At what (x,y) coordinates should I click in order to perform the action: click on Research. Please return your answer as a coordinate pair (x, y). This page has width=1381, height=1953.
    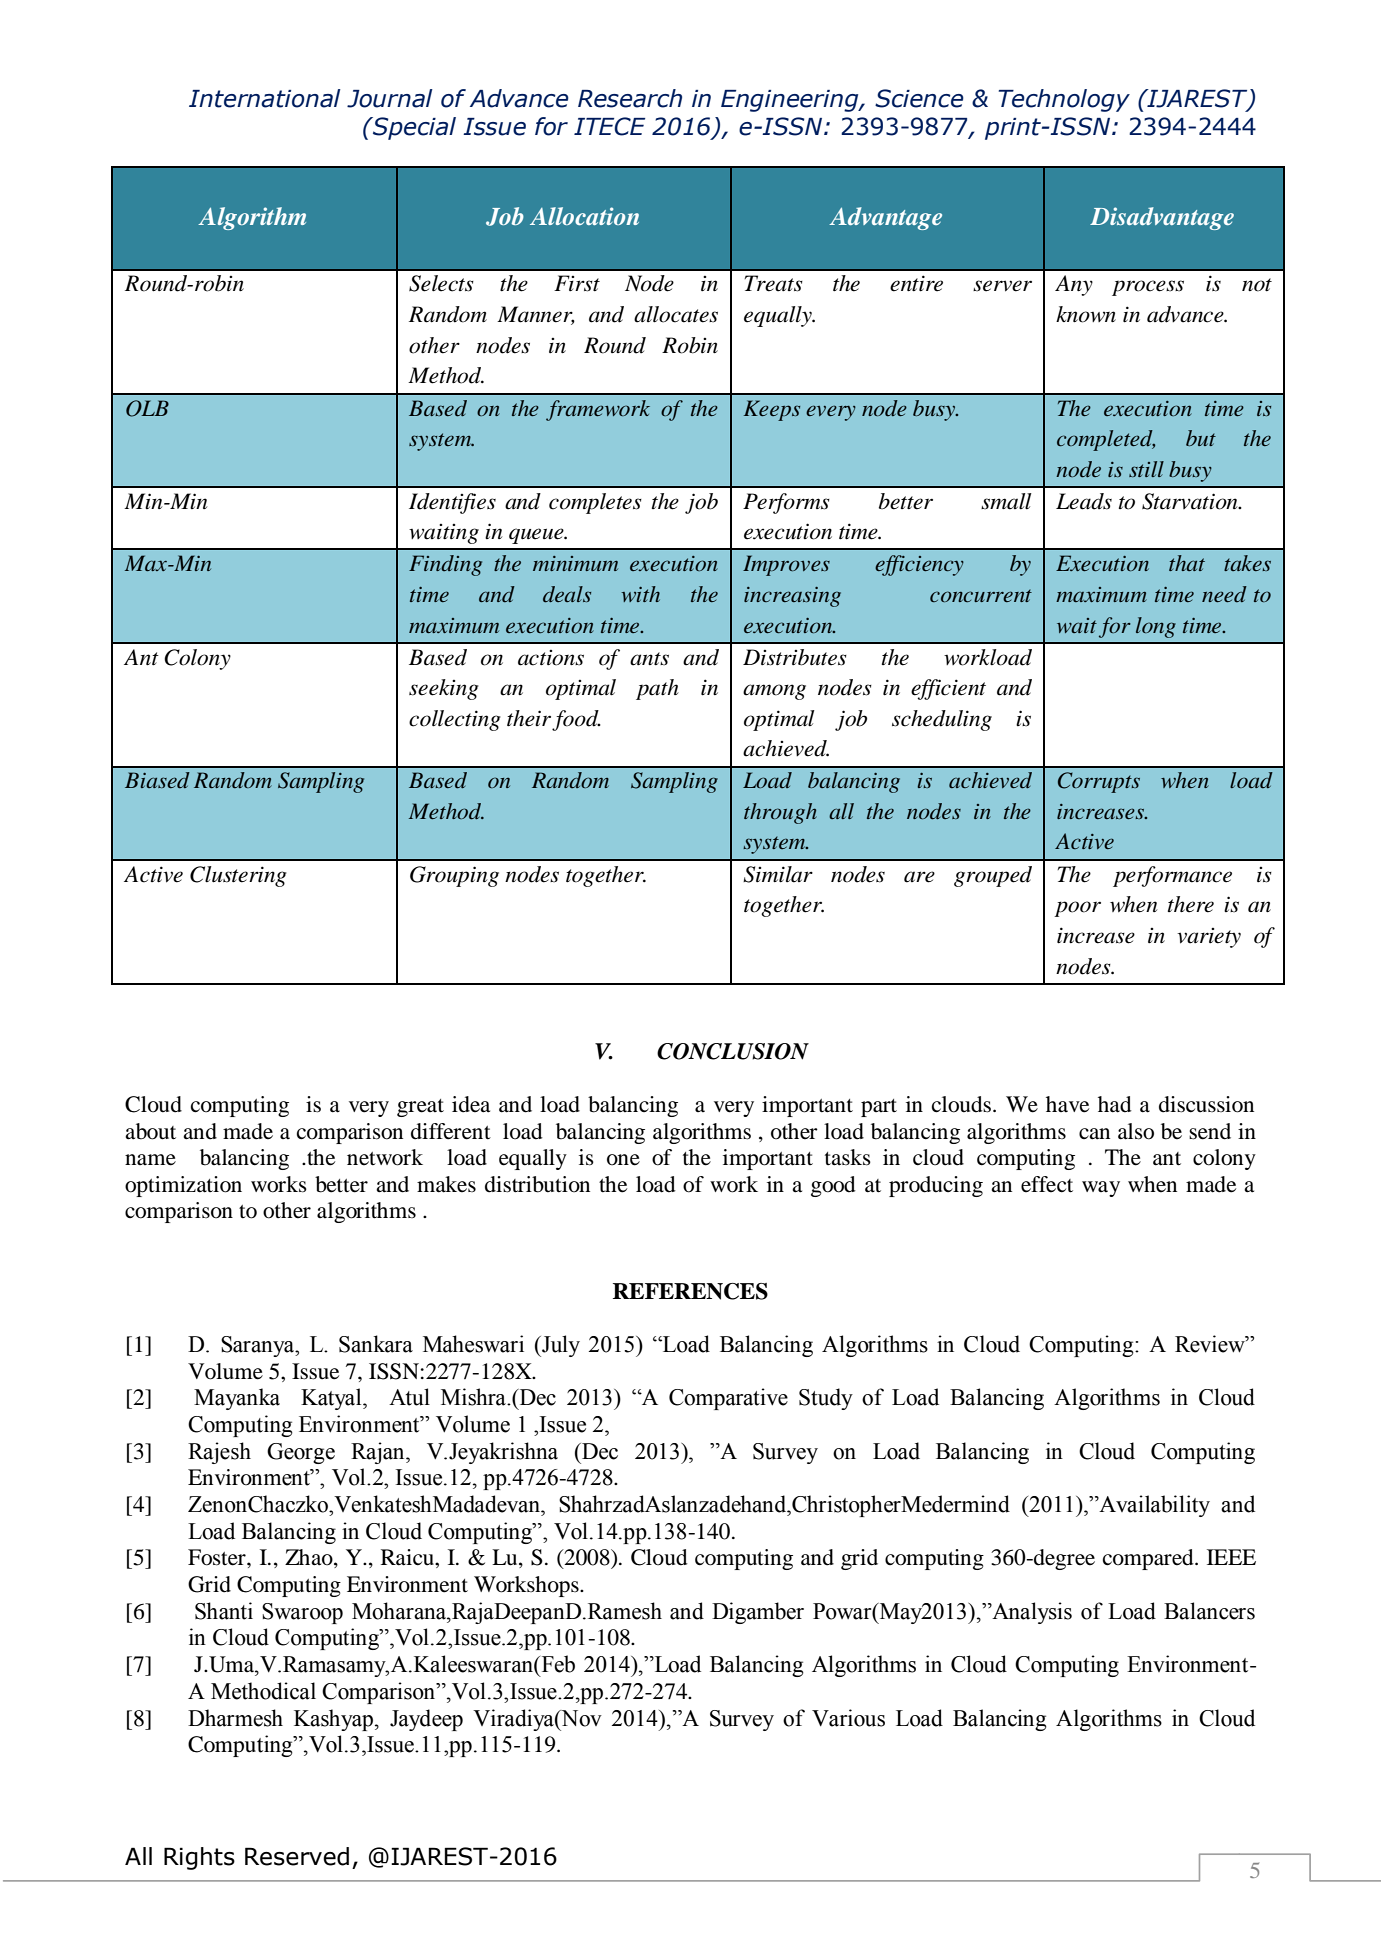
    Looking at the image, I should click on (630, 98).
